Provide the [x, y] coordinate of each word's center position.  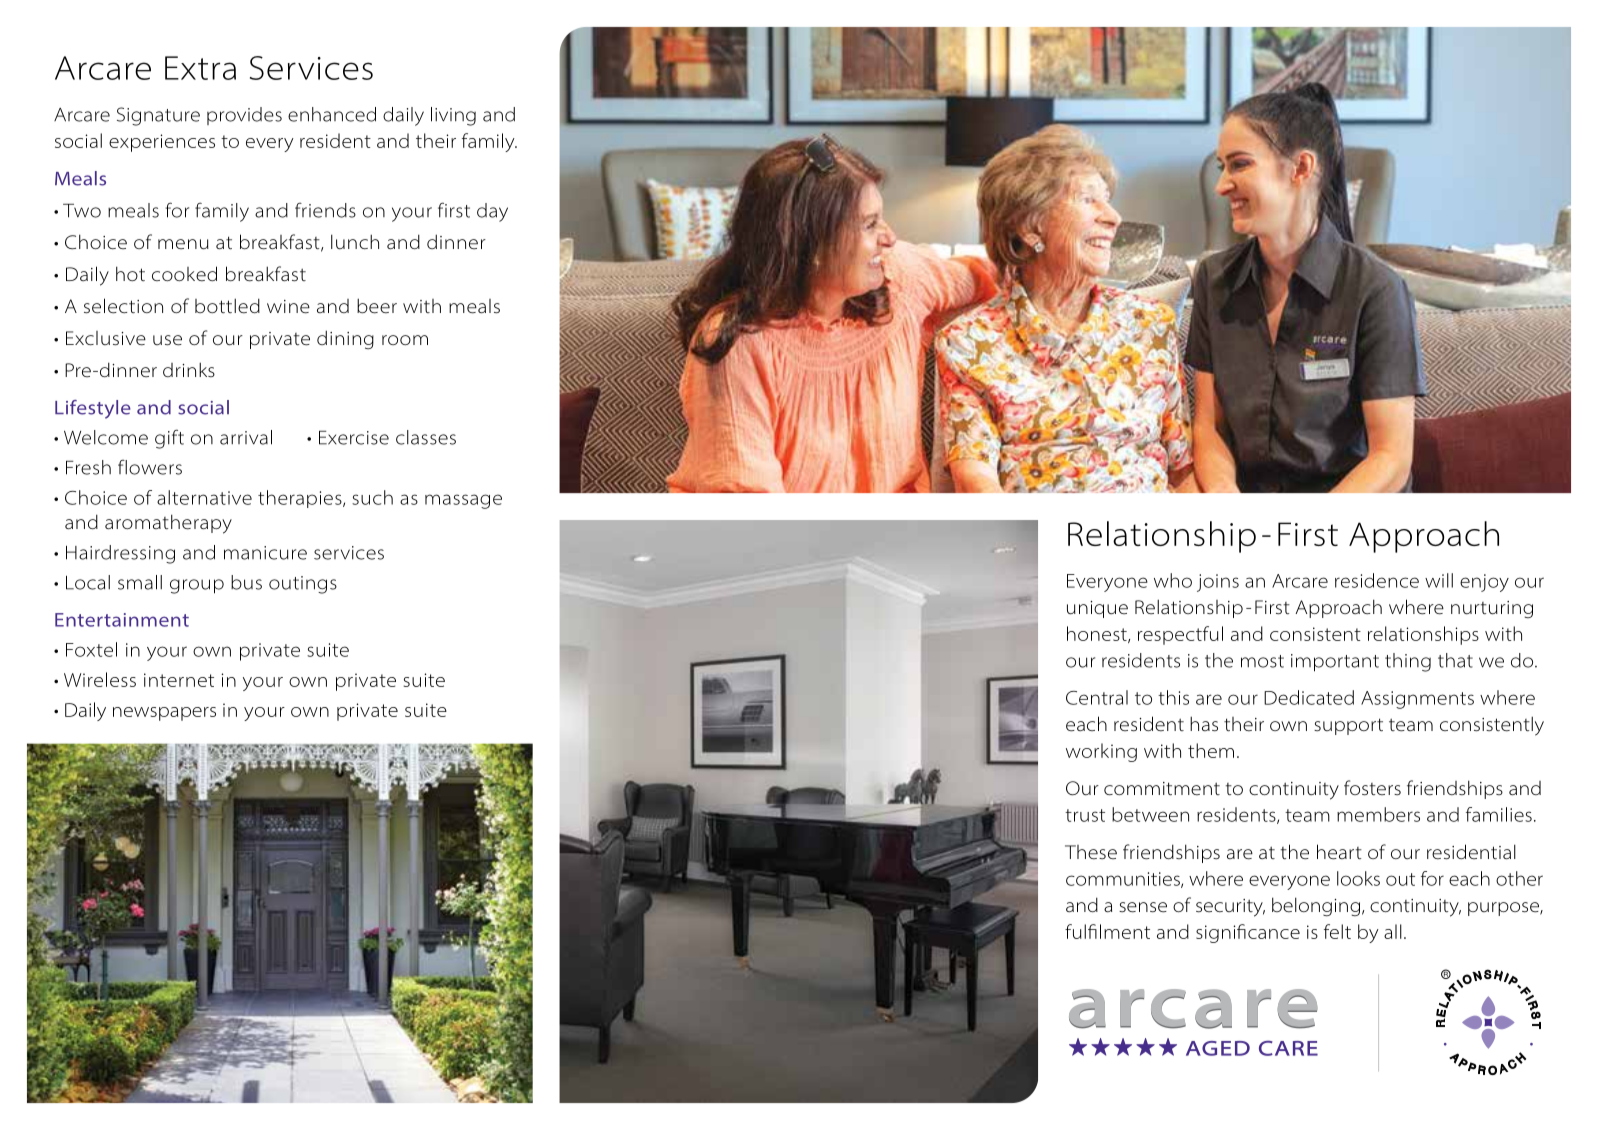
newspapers [164, 714]
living [453, 116]
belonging [1316, 907]
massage [463, 501]
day [492, 212]
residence [1377, 580]
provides [244, 116]
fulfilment [1107, 931]
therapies [301, 499]
